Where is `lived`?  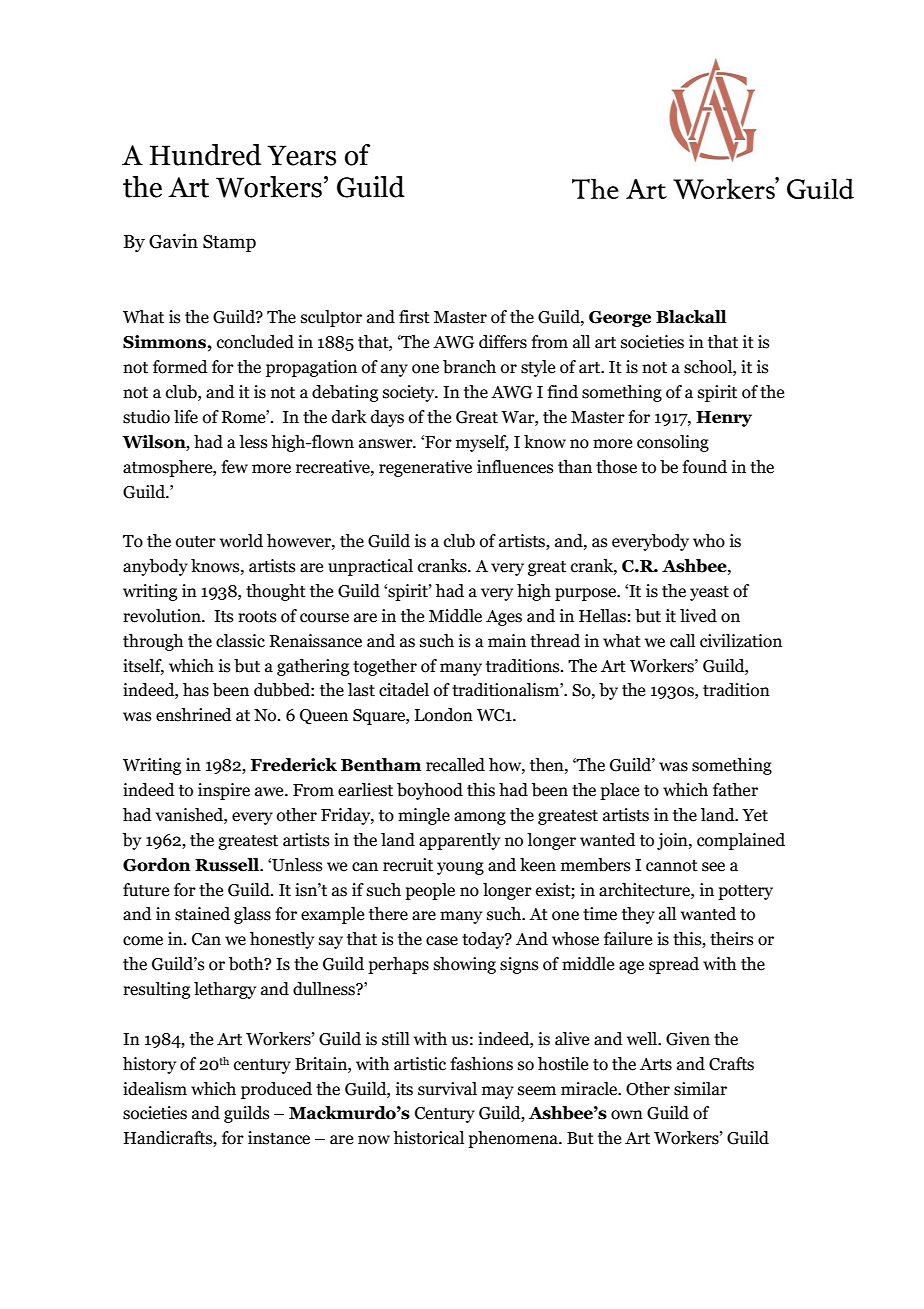
lived is located at coordinates (698, 616).
